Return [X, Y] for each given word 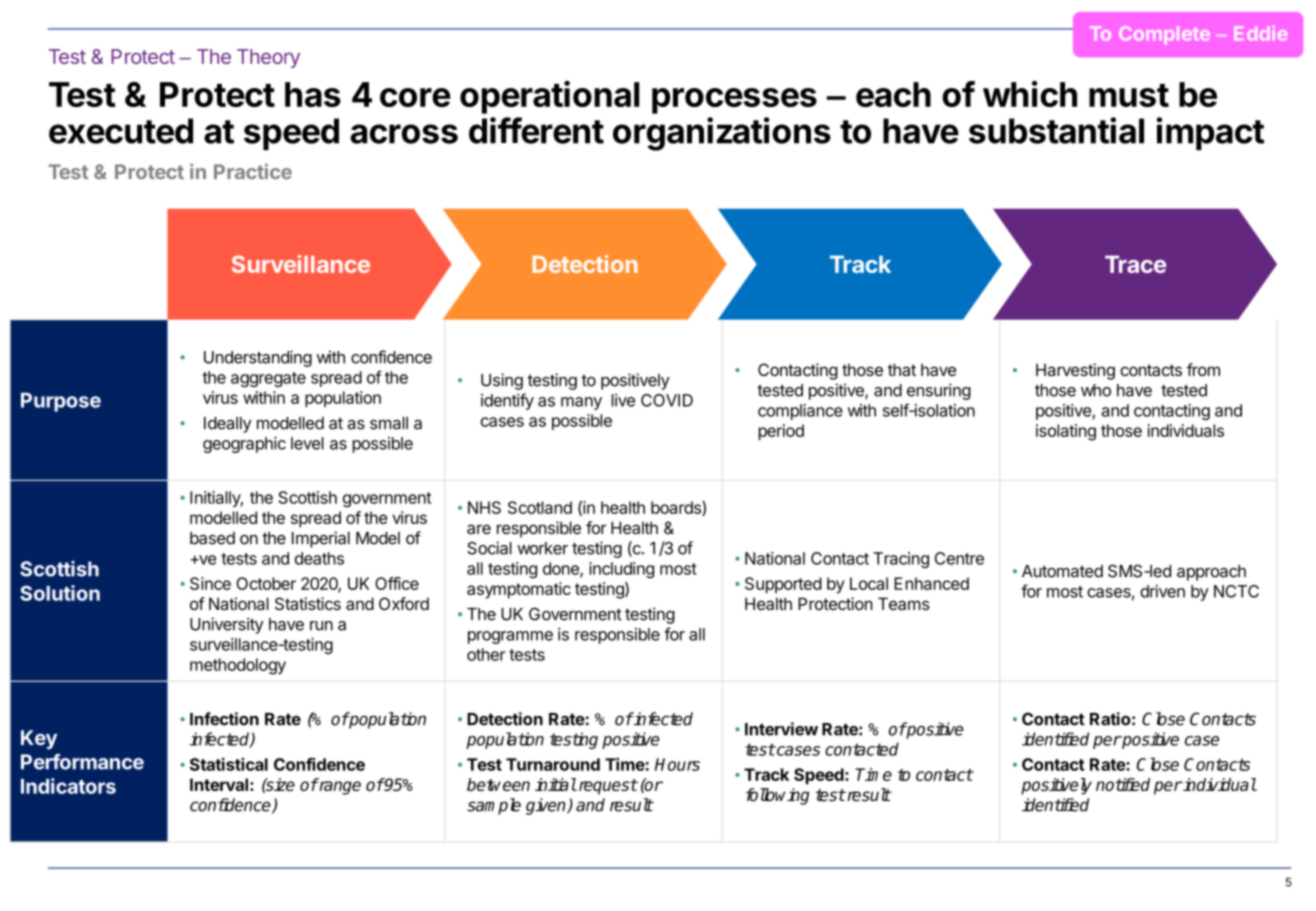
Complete [1164, 35]
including [621, 570]
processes [734, 101]
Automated [1062, 571]
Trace [1135, 264]
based [212, 538]
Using [502, 381]
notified [1123, 784]
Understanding [258, 358]
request [607, 787]
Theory [268, 58]
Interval [219, 784]
